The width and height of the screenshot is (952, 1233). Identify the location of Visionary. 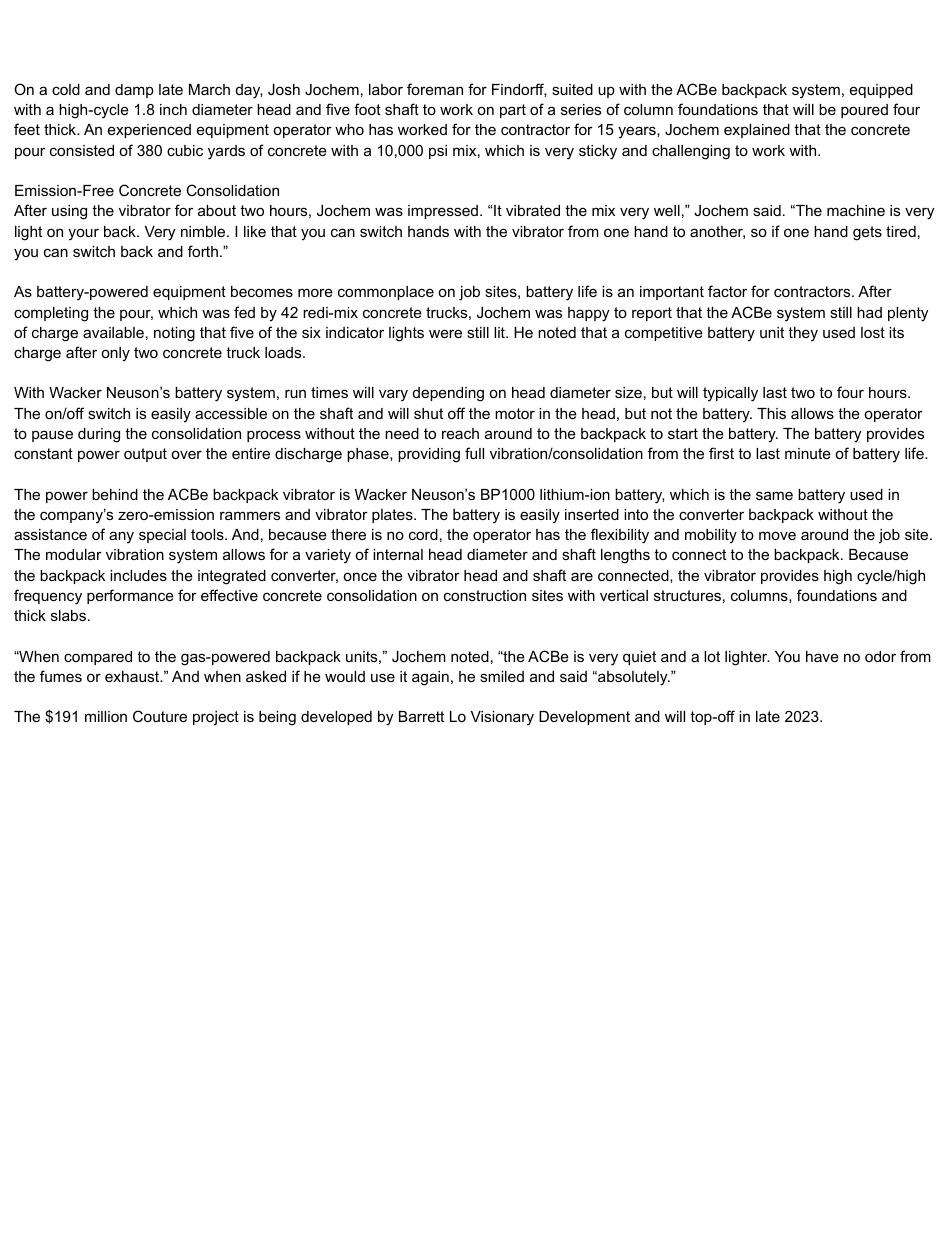
(502, 718).
